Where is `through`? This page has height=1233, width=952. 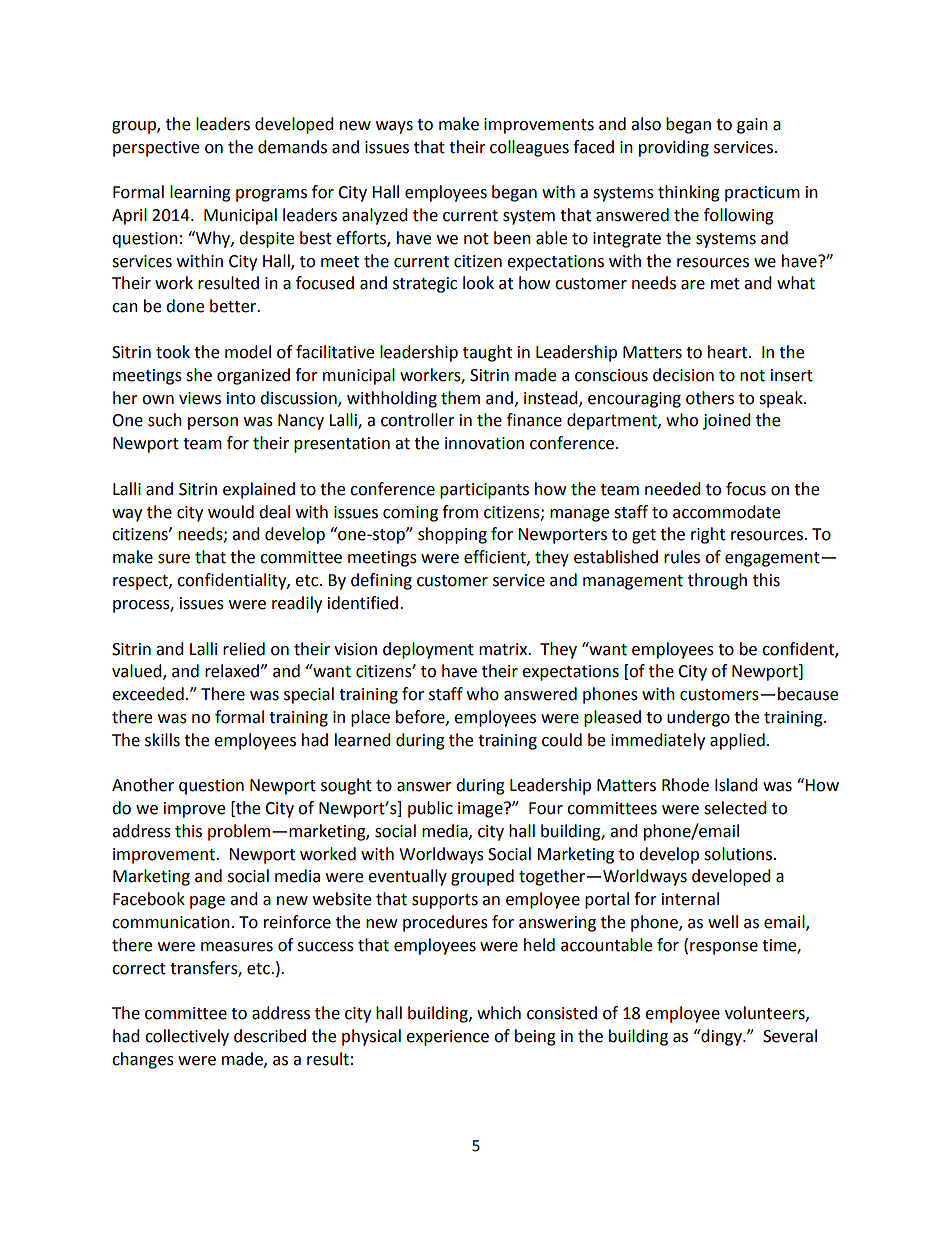
through is located at coordinates (717, 581).
